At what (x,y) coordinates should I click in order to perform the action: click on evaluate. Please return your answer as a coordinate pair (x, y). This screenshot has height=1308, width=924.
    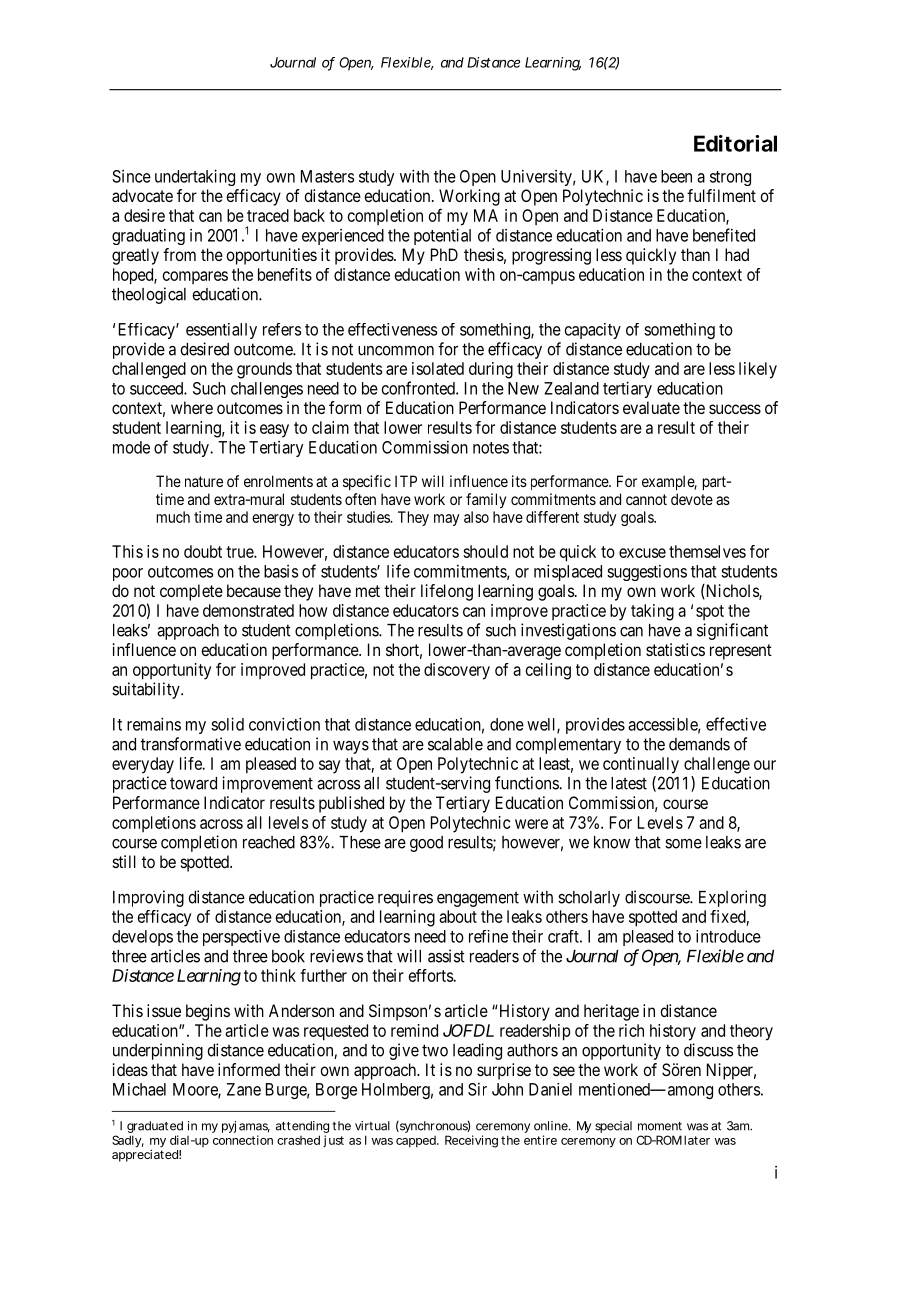
    Looking at the image, I should click on (651, 407).
